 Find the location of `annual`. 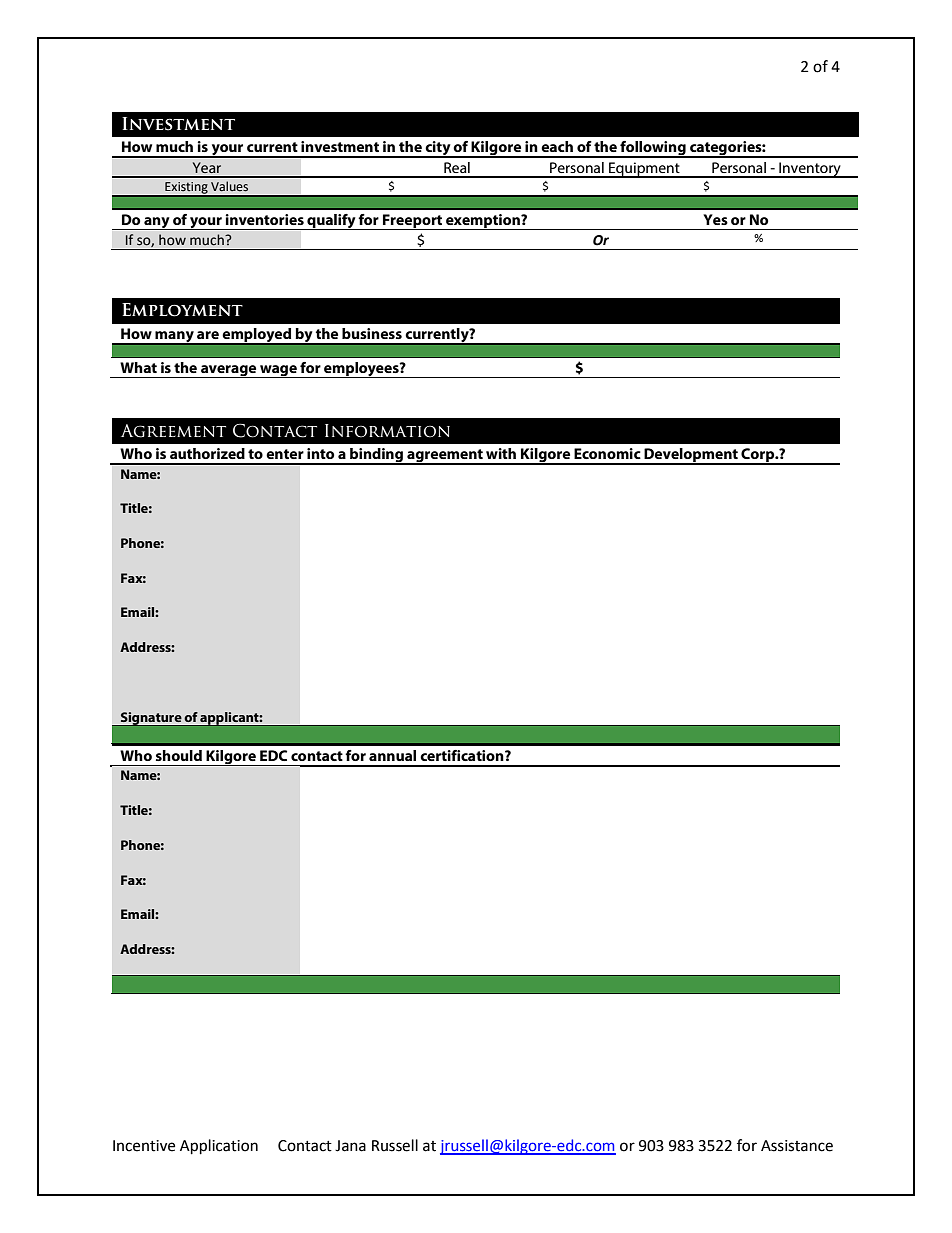

annual is located at coordinates (392, 755).
